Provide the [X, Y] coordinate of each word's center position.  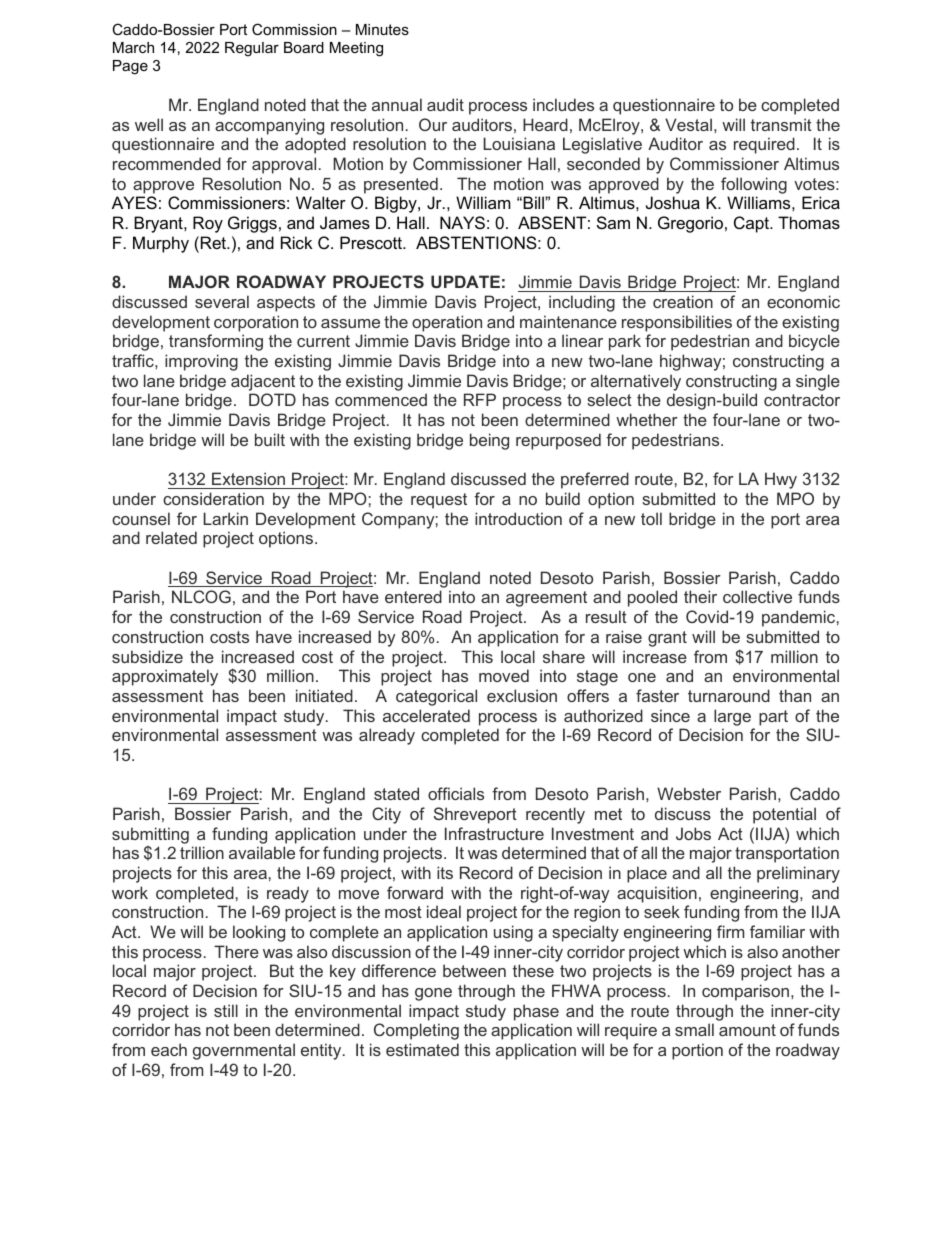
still [226, 1010]
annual [397, 104]
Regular [252, 49]
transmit [781, 124]
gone [433, 994]
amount [747, 1030]
